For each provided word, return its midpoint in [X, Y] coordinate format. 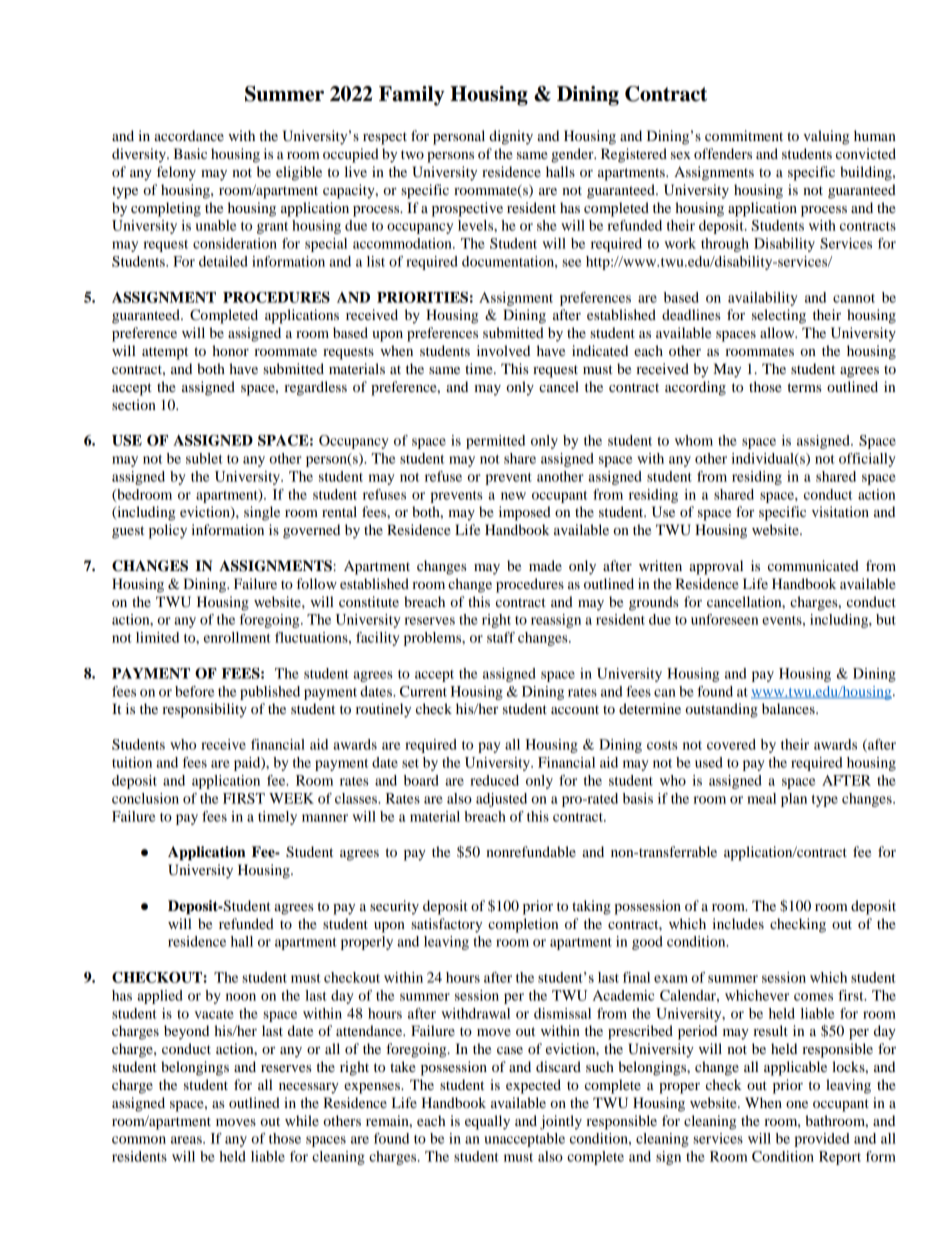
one [797, 1104]
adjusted [501, 800]
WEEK [291, 798]
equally [487, 1122]
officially [867, 460]
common [139, 1140]
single [262, 513]
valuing [826, 137]
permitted [495, 442]
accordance [189, 135]
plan [794, 800]
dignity [511, 137]
